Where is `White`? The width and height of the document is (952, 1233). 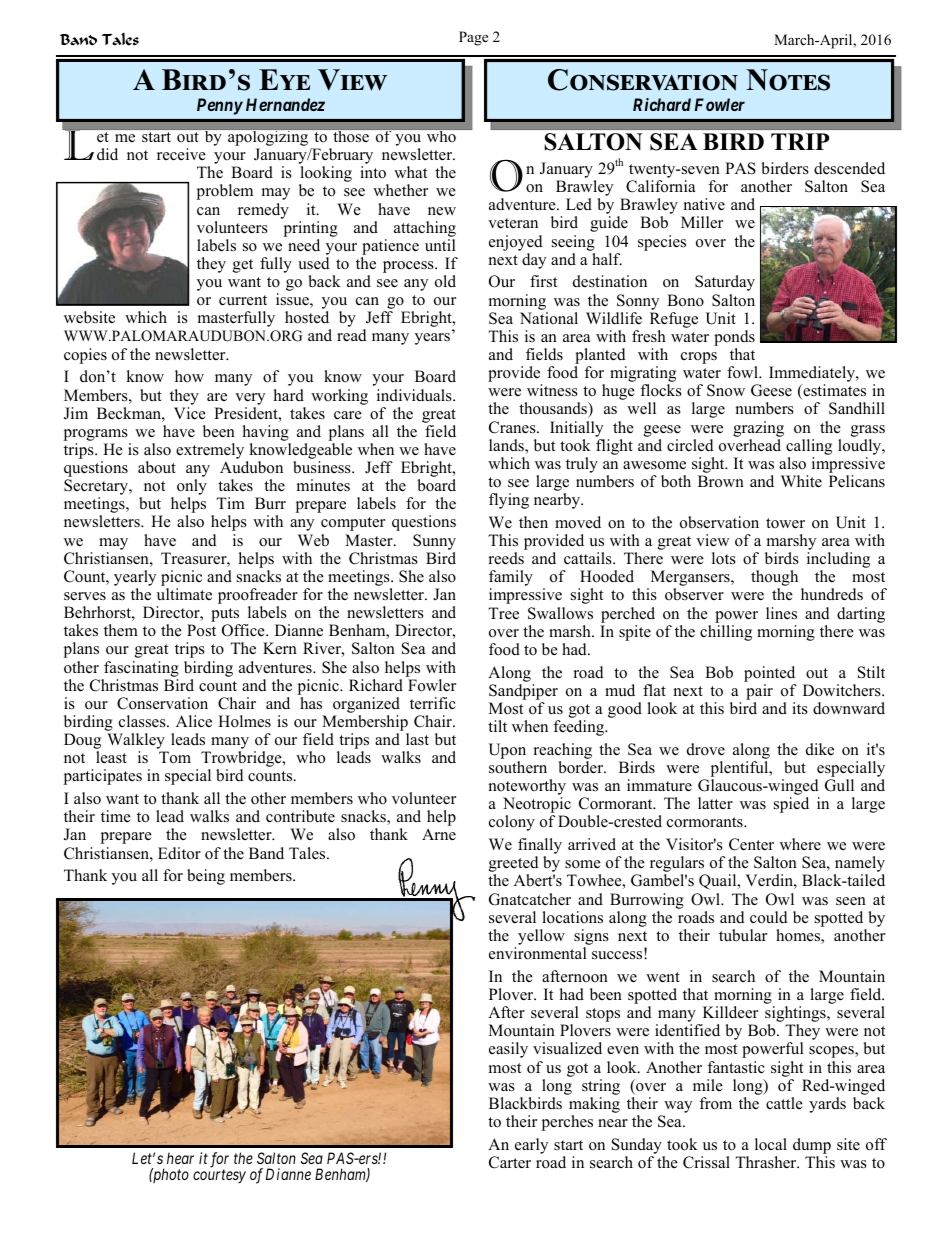
White is located at coordinates (801, 481).
